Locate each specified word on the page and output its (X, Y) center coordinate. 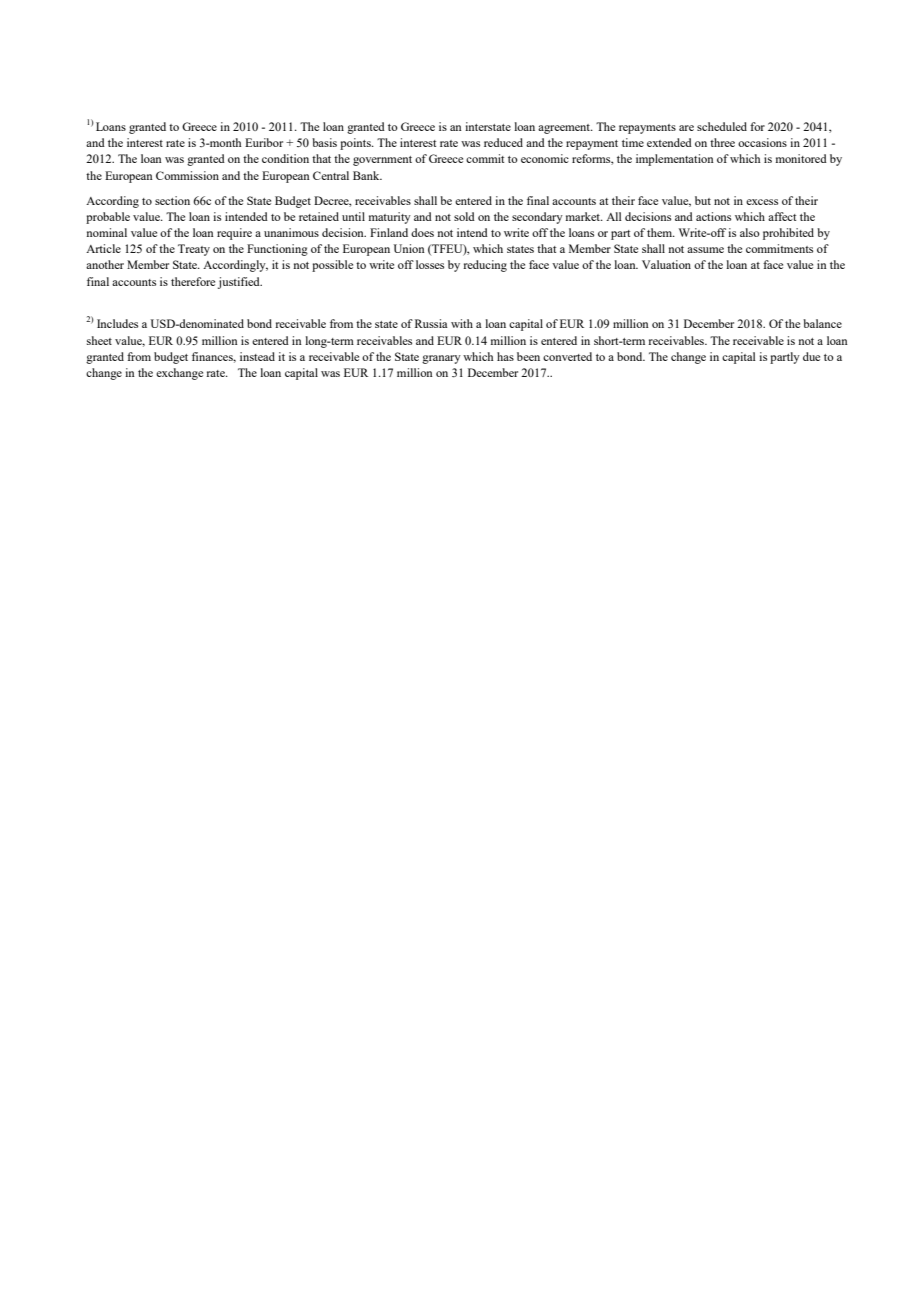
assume (705, 250)
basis (324, 142)
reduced (503, 142)
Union (409, 248)
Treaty (194, 250)
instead (257, 356)
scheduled (722, 126)
